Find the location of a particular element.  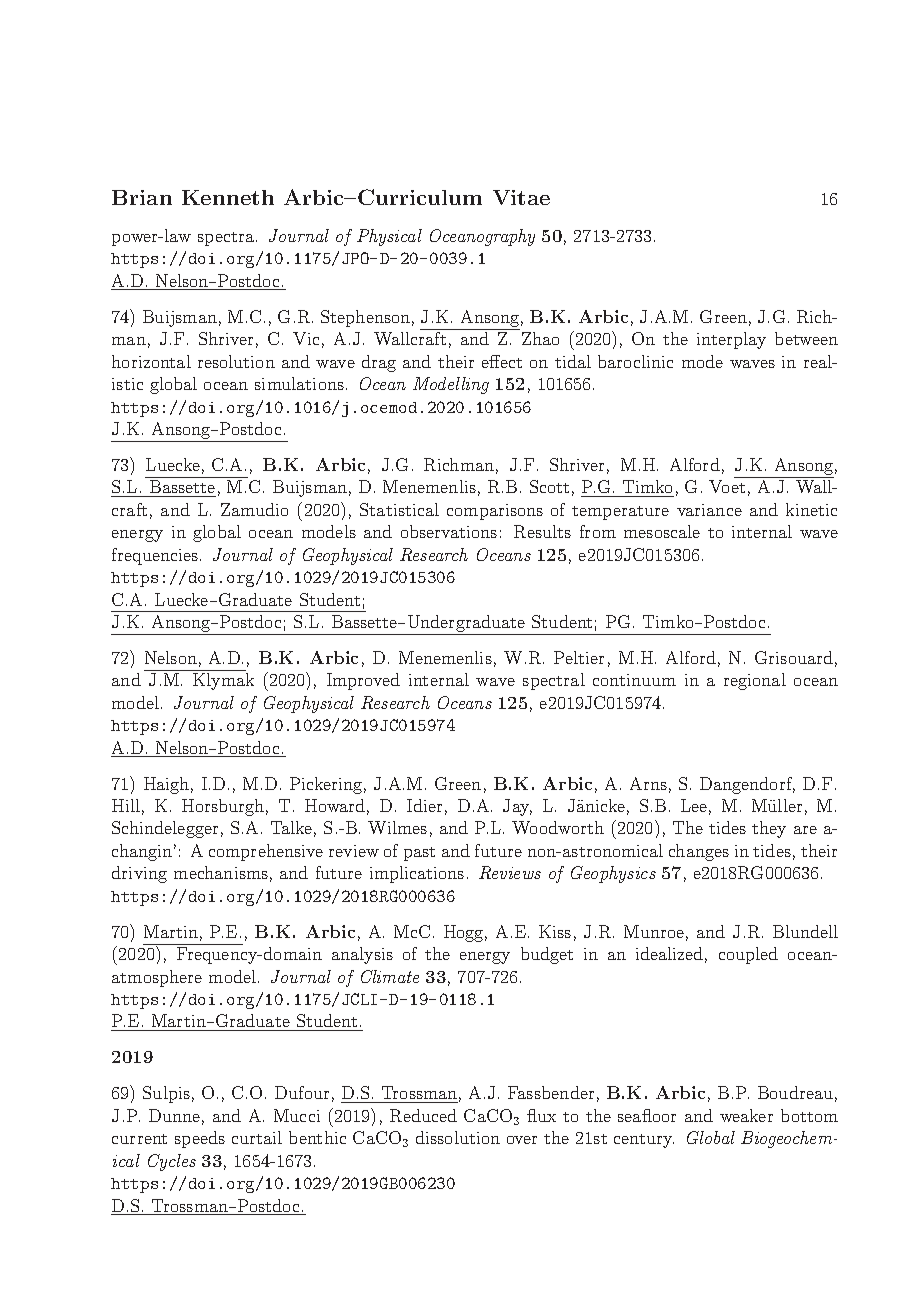

speeds is located at coordinates (200, 1139).
